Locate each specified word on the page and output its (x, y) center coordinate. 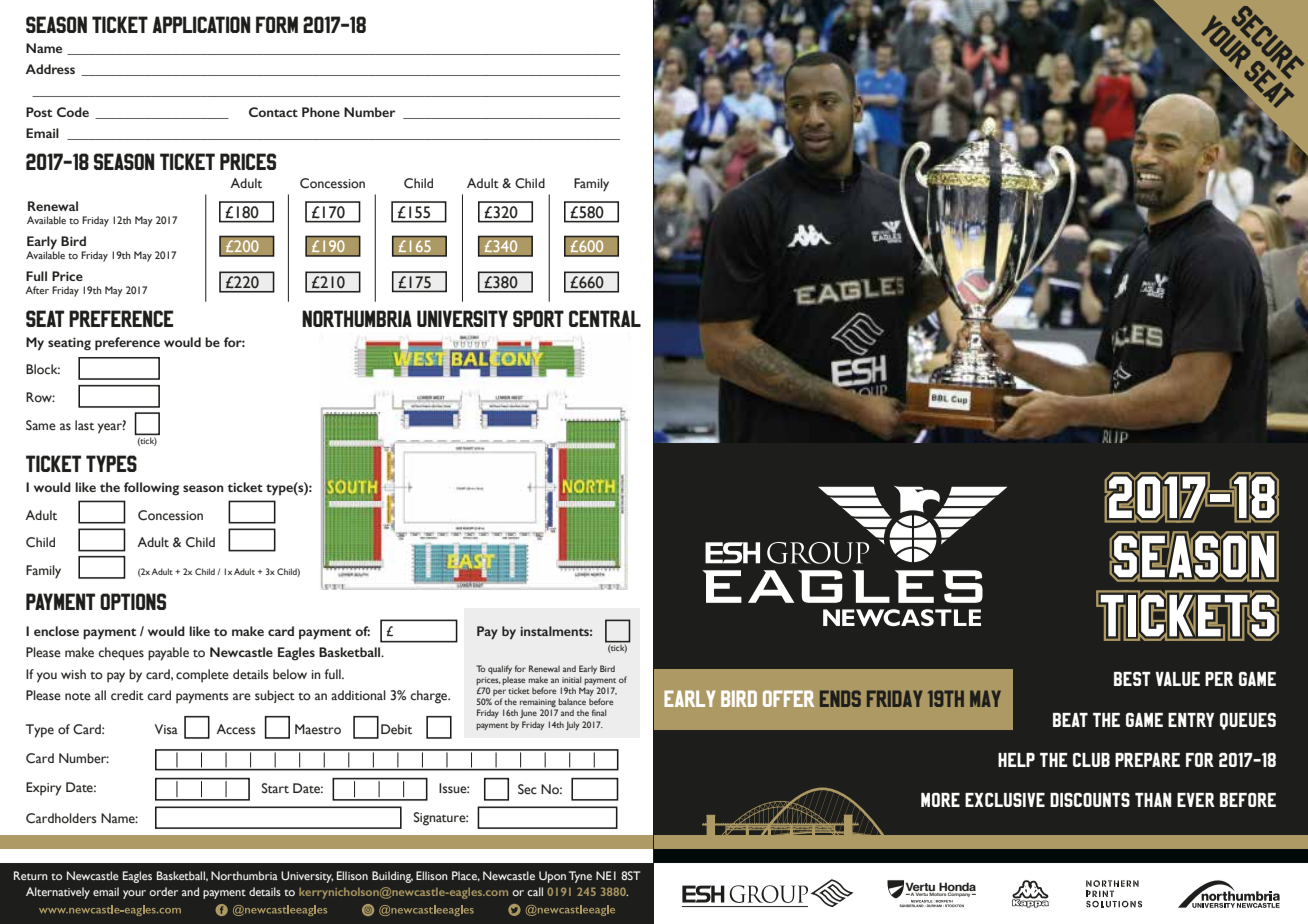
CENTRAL (605, 318)
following (151, 489)
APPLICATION (201, 24)
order (163, 891)
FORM (277, 24)
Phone (321, 112)
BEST (1132, 679)
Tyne (580, 877)
